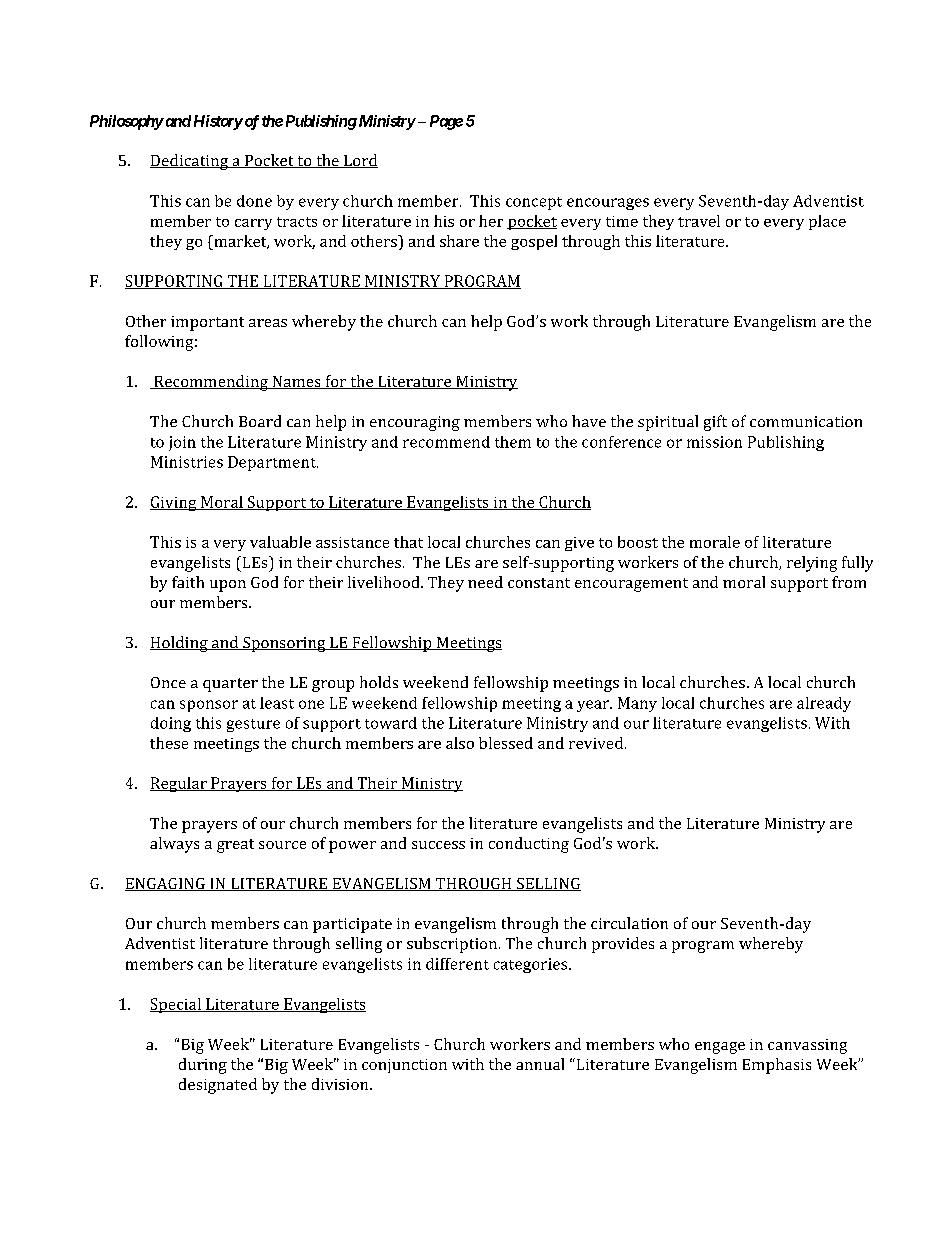 The image size is (952, 1233). What do you see at coordinates (806, 421) in the image?
I see `communication` at bounding box center [806, 421].
